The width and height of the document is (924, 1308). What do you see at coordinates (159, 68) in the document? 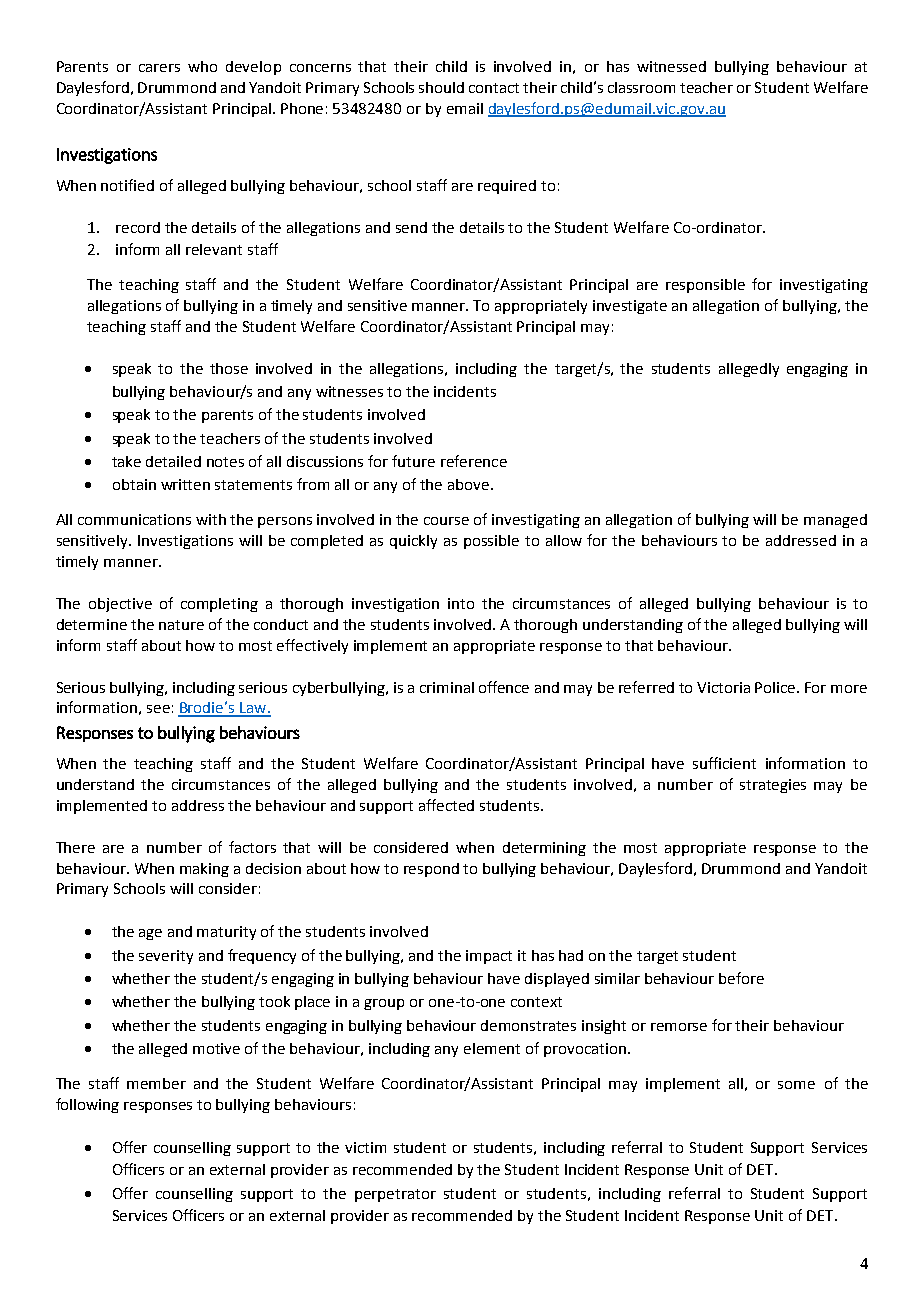
I see `carers` at bounding box center [159, 68].
